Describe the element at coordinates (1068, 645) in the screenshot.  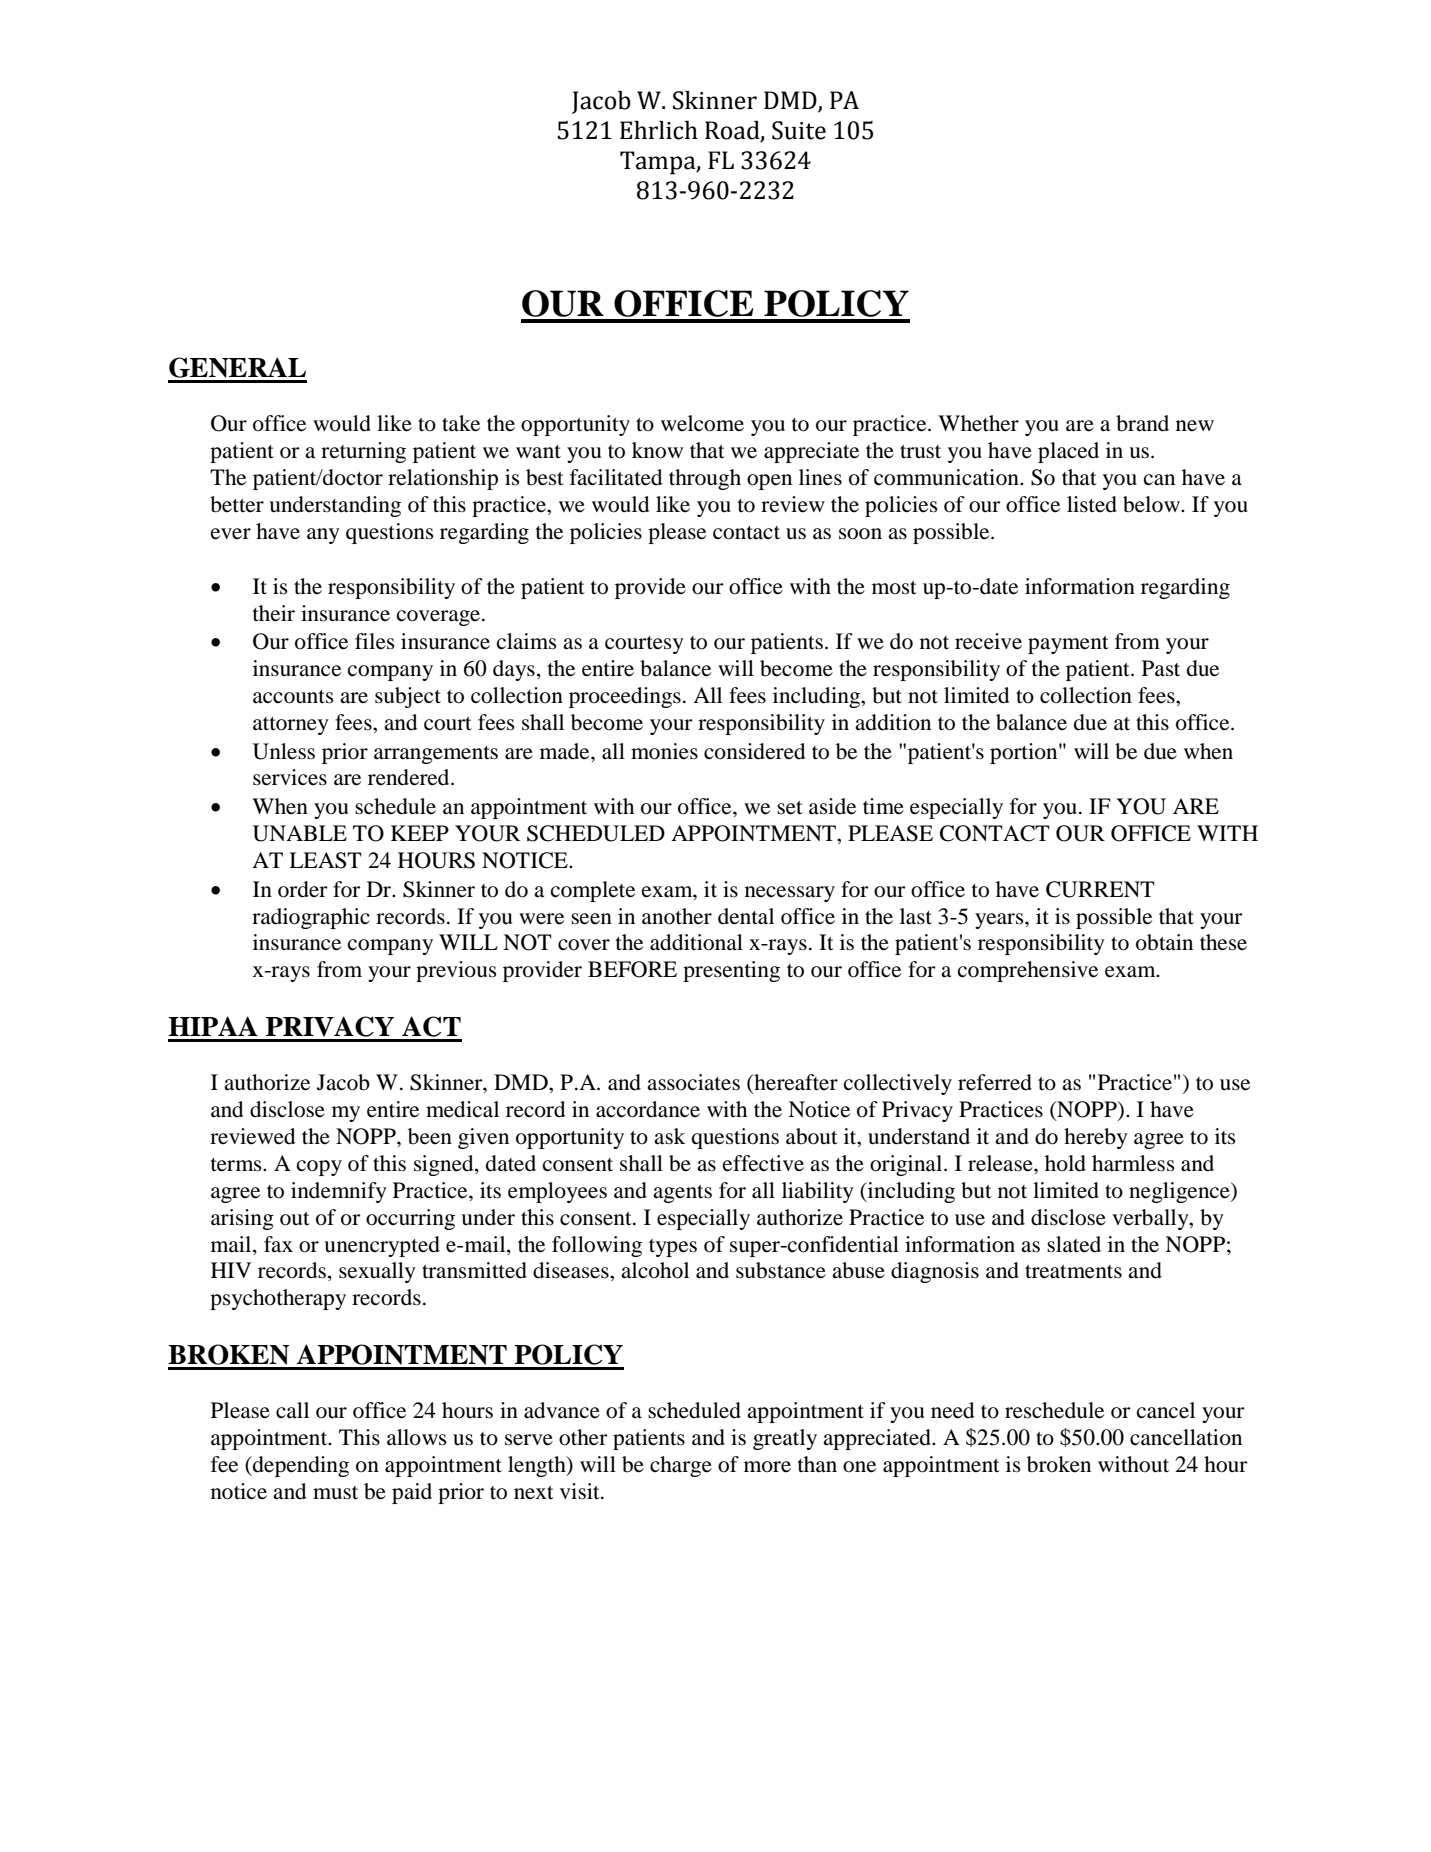
I see `payment` at that location.
